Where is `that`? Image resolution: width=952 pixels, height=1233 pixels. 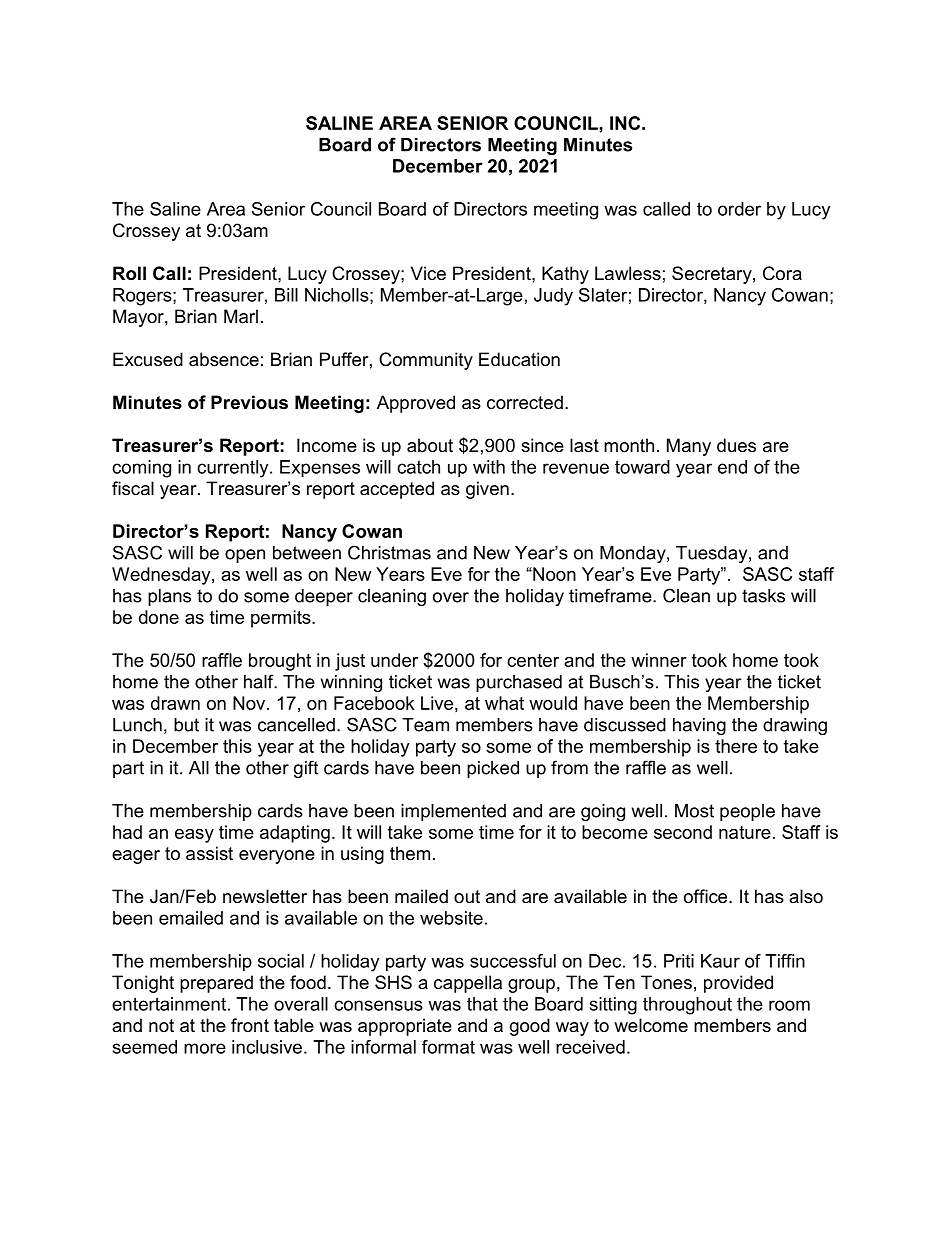 that is located at coordinates (482, 1004).
